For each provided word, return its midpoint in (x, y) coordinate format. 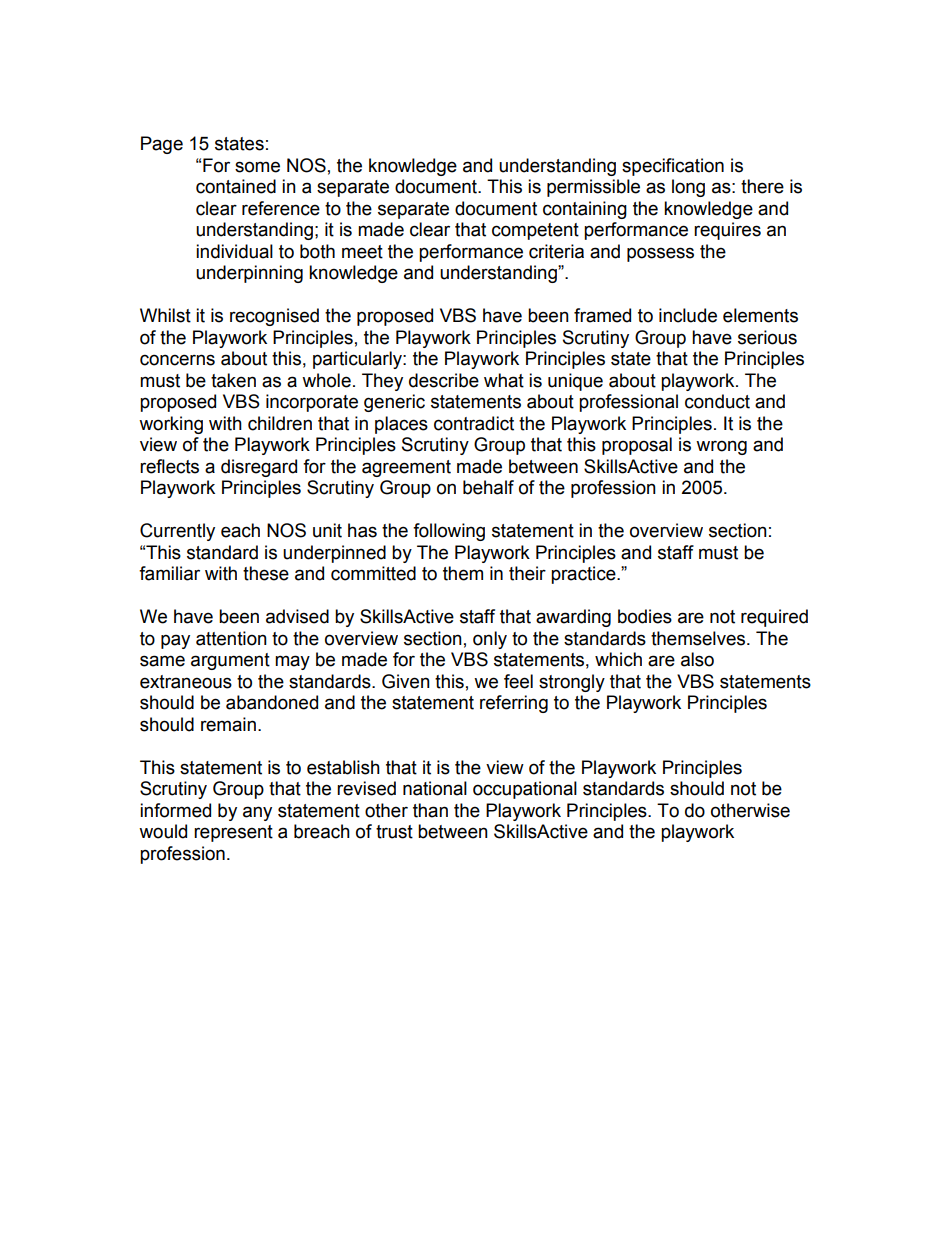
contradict (474, 423)
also (697, 659)
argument (230, 661)
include (688, 315)
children (280, 423)
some (257, 167)
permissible (593, 188)
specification (673, 167)
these (266, 573)
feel (518, 681)
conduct (717, 401)
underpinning (249, 274)
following (449, 532)
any (257, 813)
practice (584, 575)
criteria (556, 251)
